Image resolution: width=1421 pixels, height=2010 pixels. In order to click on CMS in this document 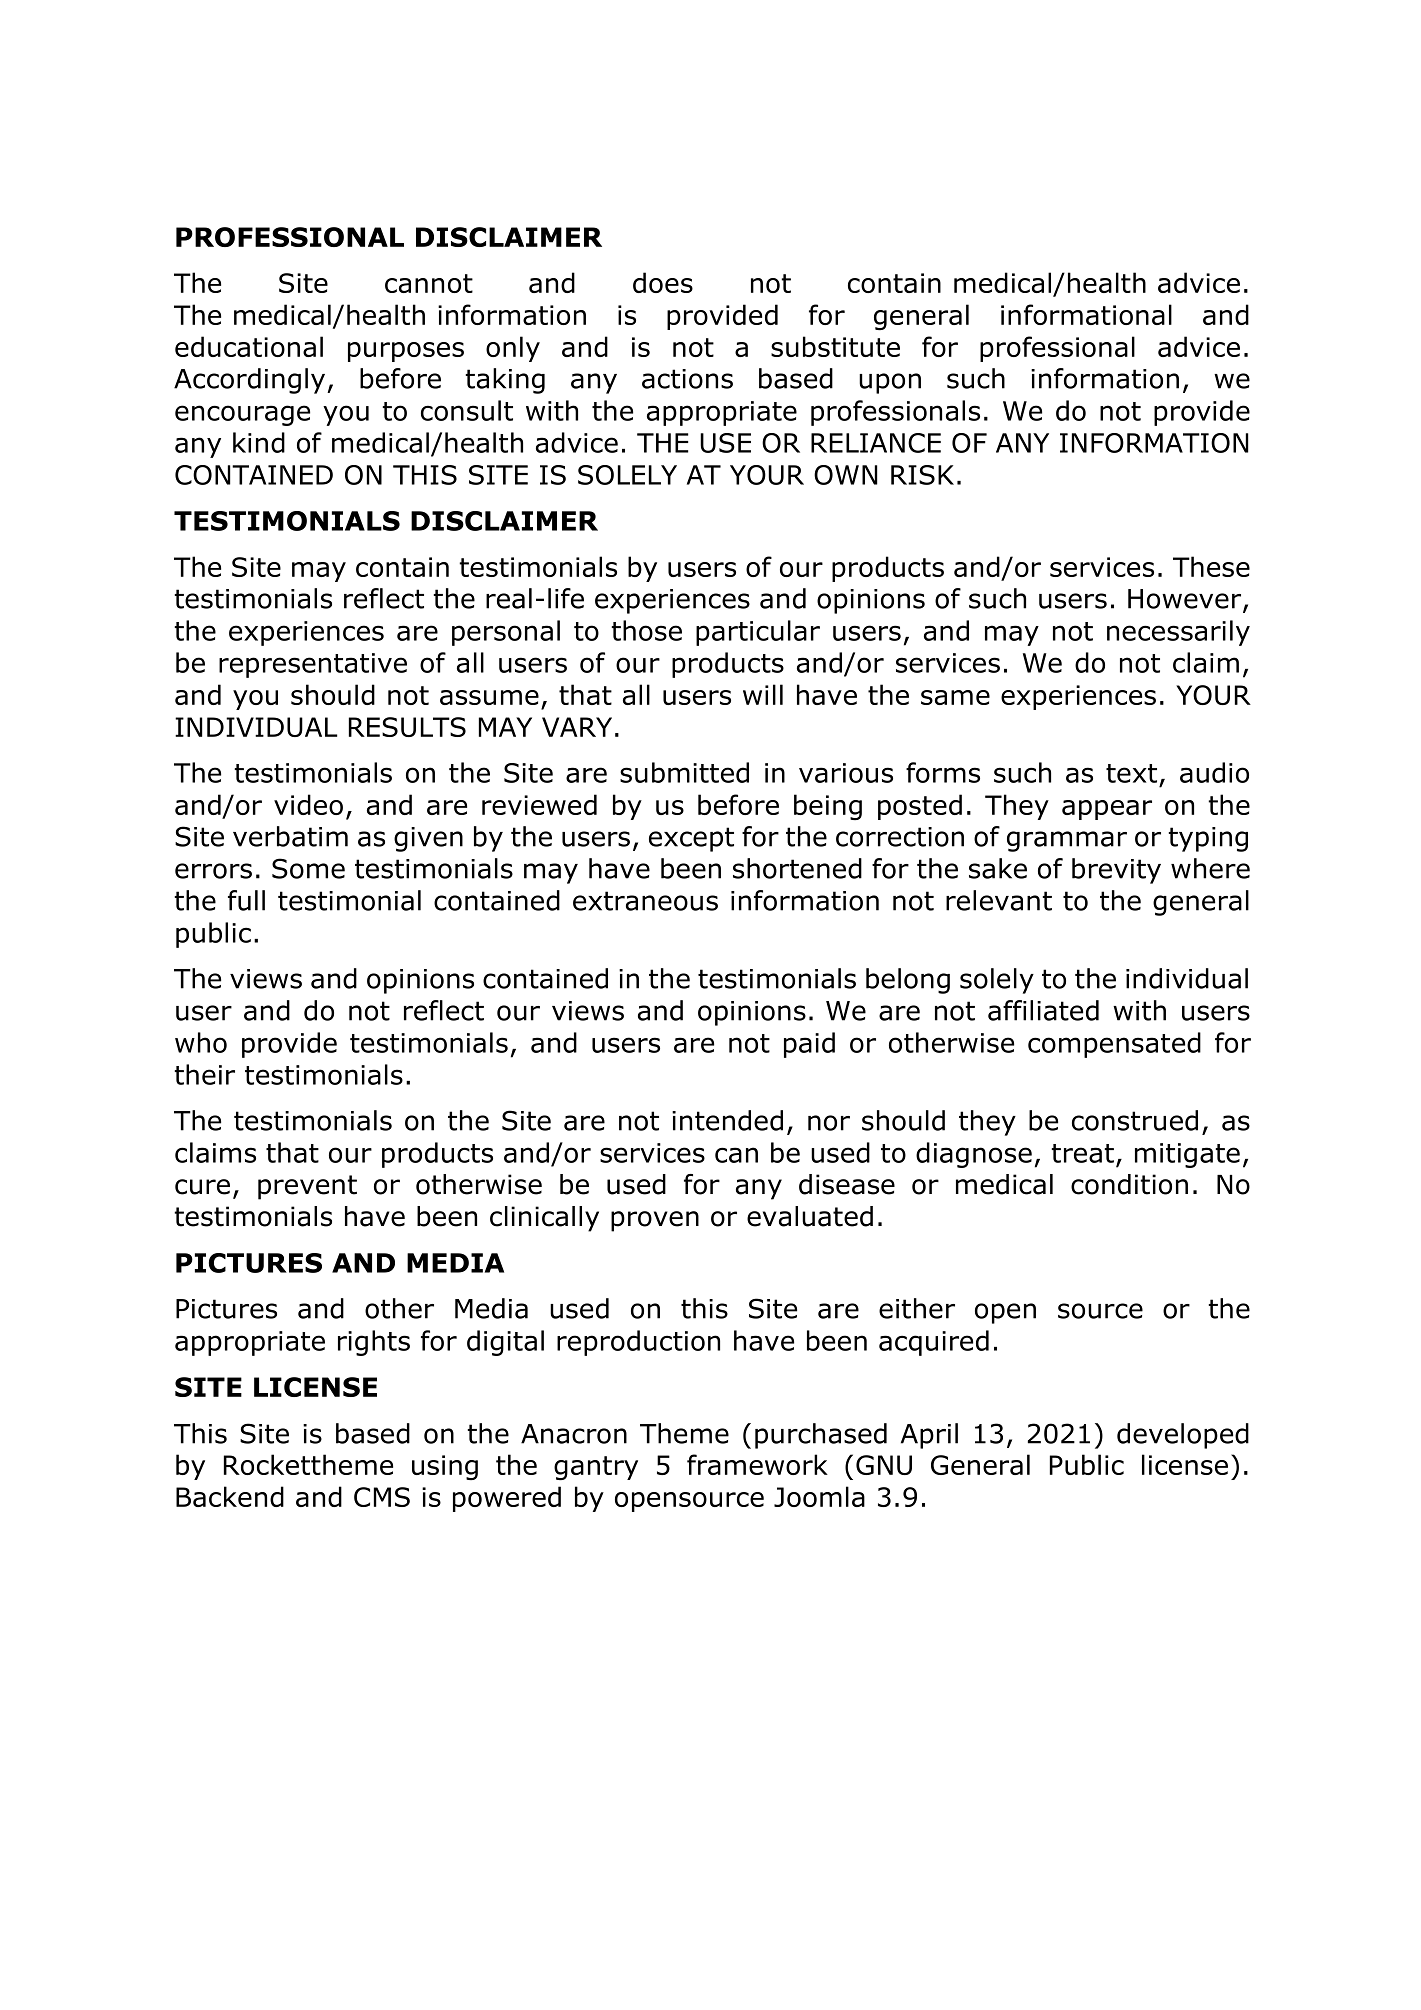, I will do `click(382, 1497)`.
